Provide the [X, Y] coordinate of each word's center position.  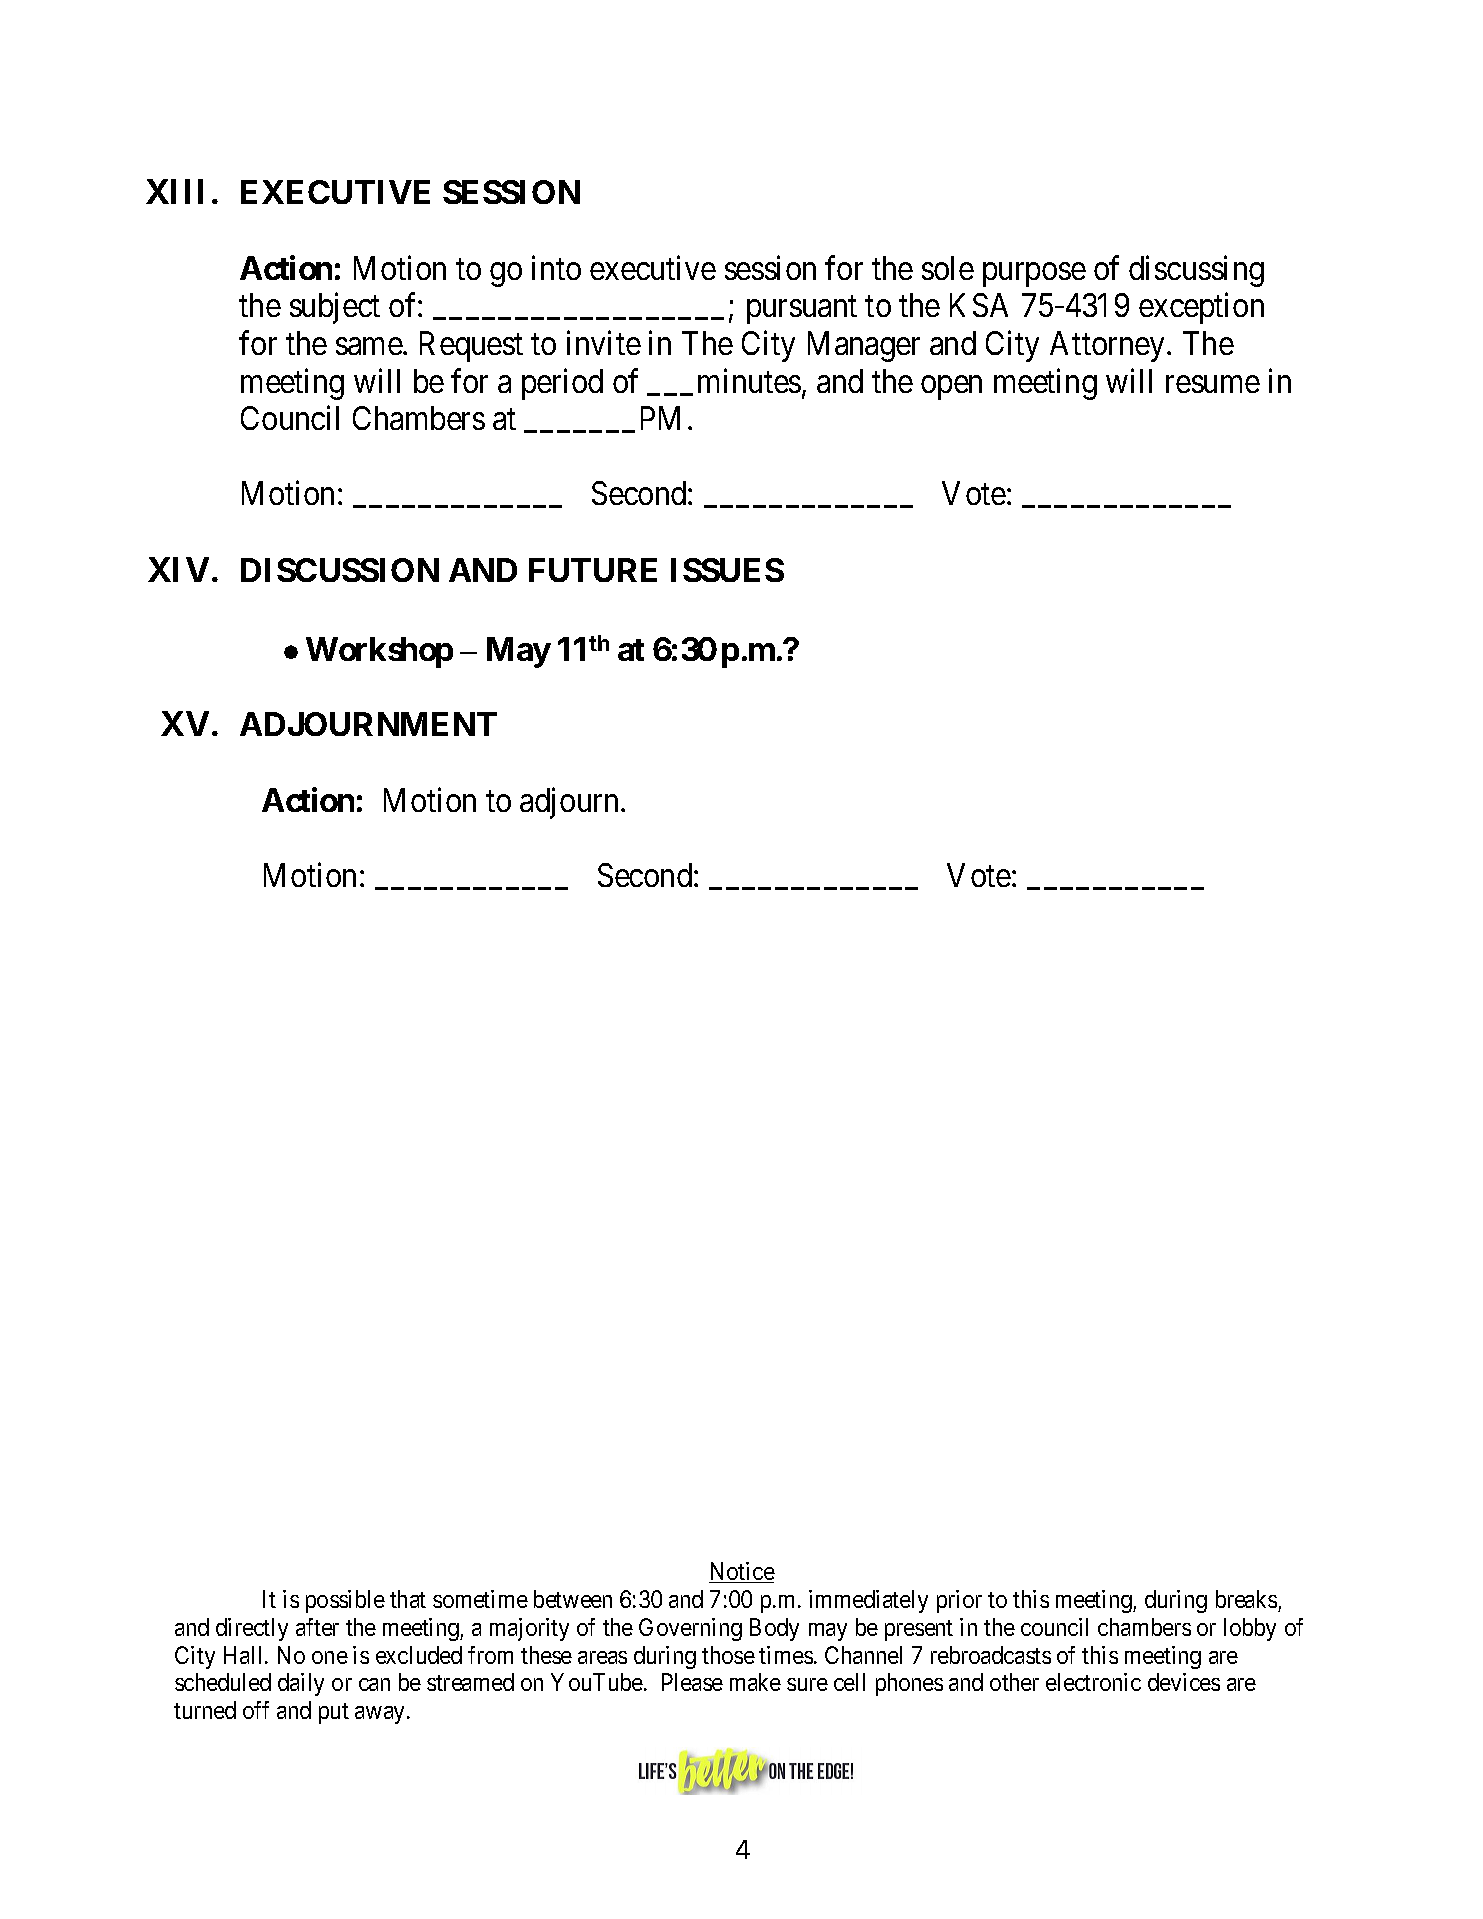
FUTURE [593, 570]
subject [335, 308]
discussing [1196, 271]
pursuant [802, 310]
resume [1213, 384]
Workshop [379, 652]
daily [301, 1684]
